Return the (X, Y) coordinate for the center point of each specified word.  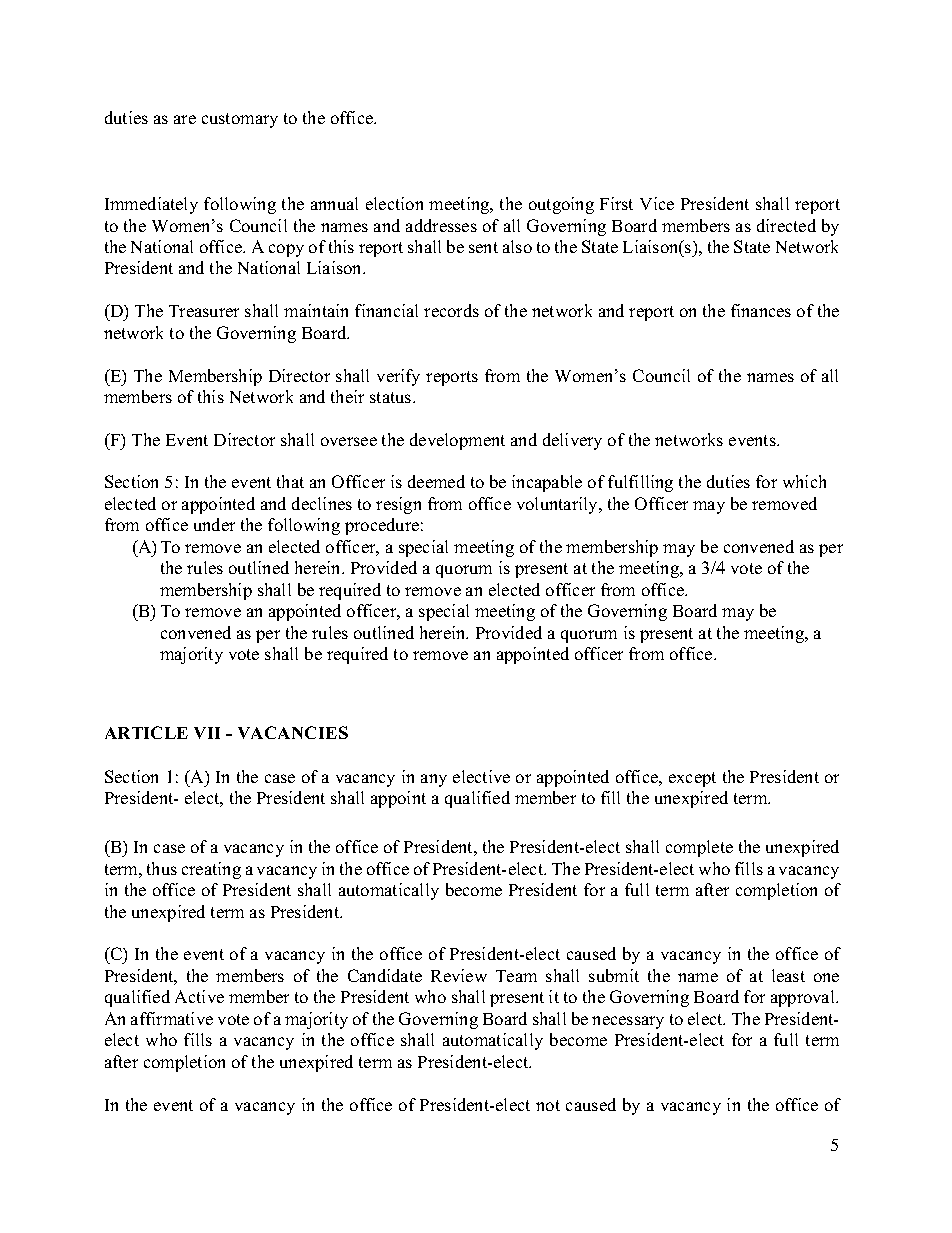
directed (786, 225)
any (434, 780)
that (290, 481)
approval (804, 998)
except (692, 779)
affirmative (172, 1018)
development (457, 441)
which (804, 481)
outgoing (561, 205)
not (548, 1105)
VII (207, 733)
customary (240, 120)
